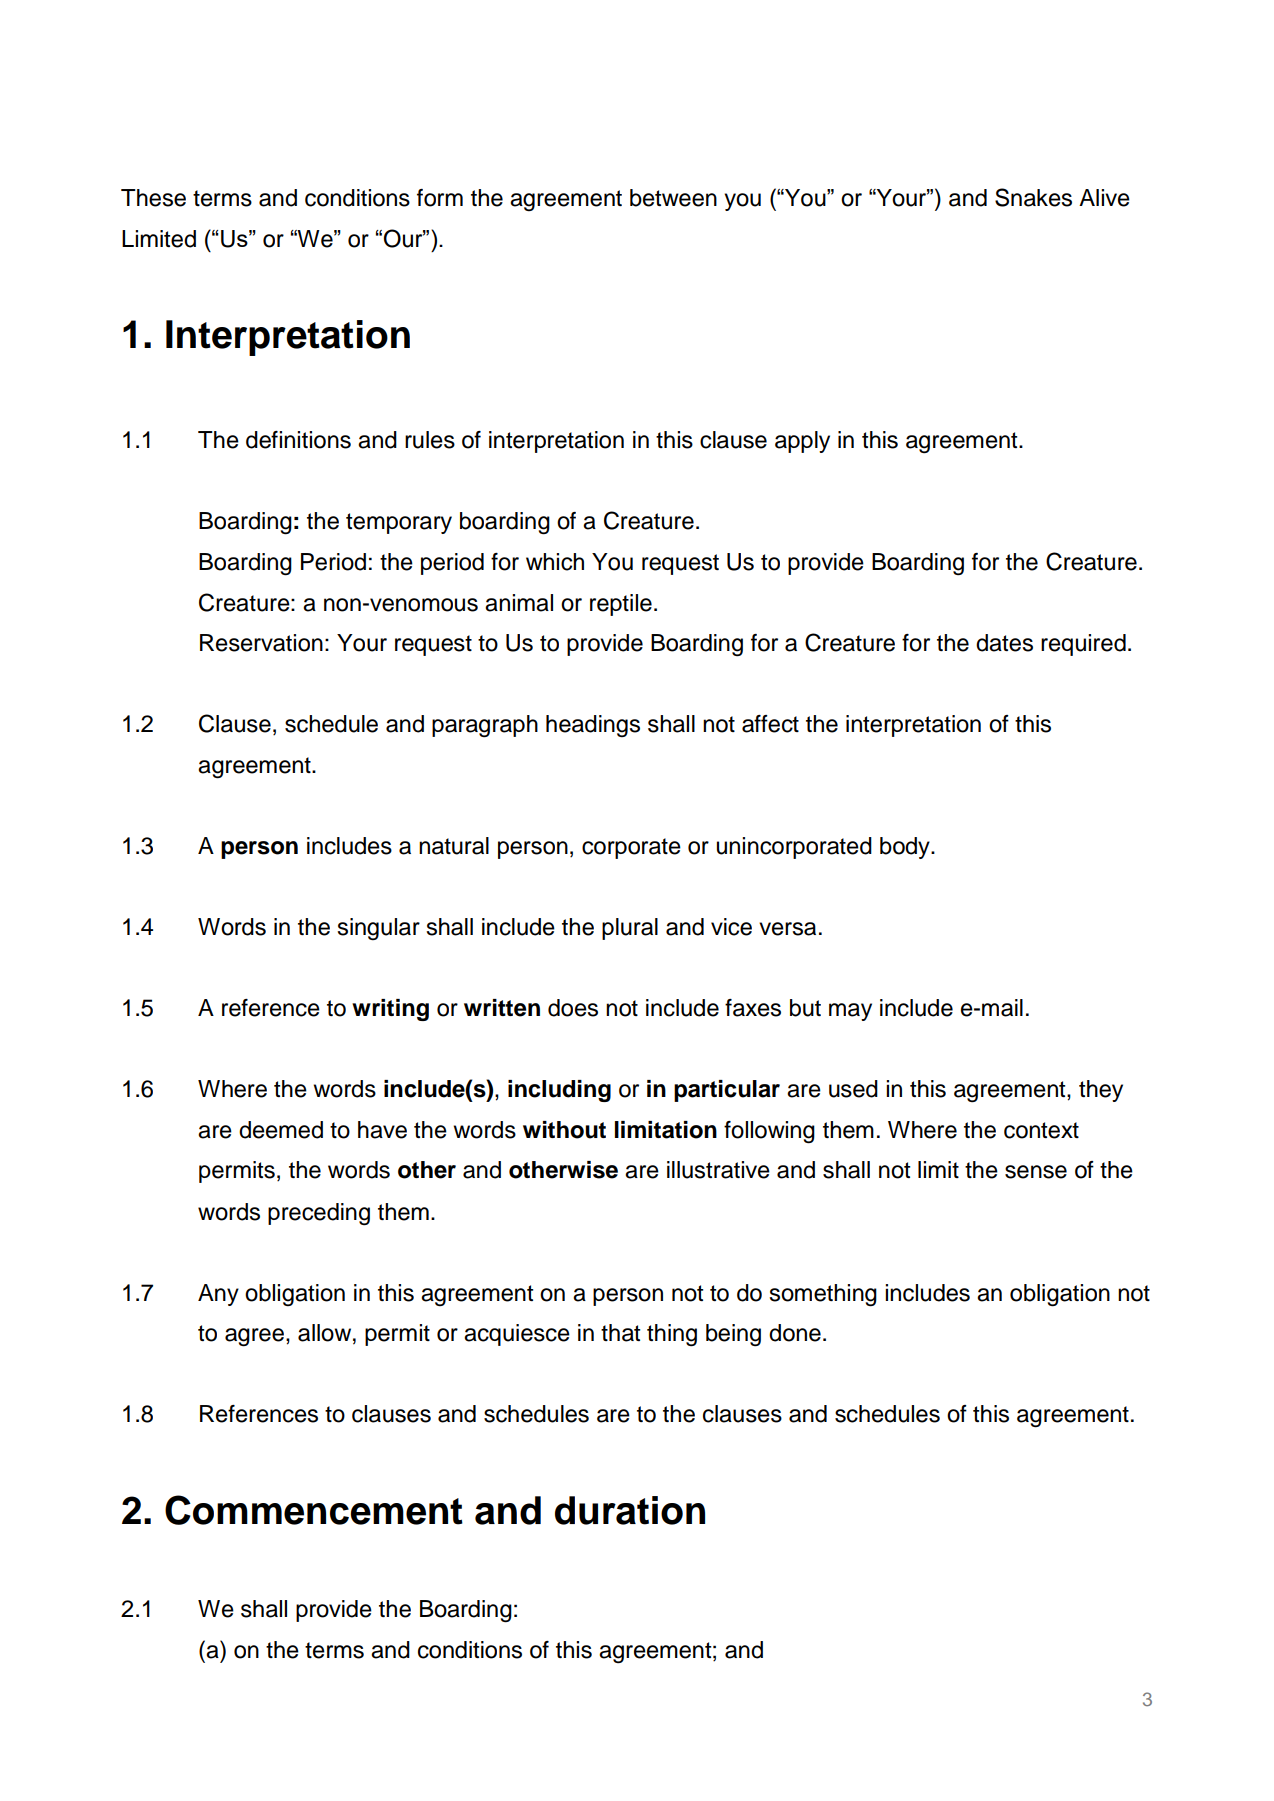  Describe the element at coordinates (1033, 197) in the screenshot. I see `Snakes` at that location.
